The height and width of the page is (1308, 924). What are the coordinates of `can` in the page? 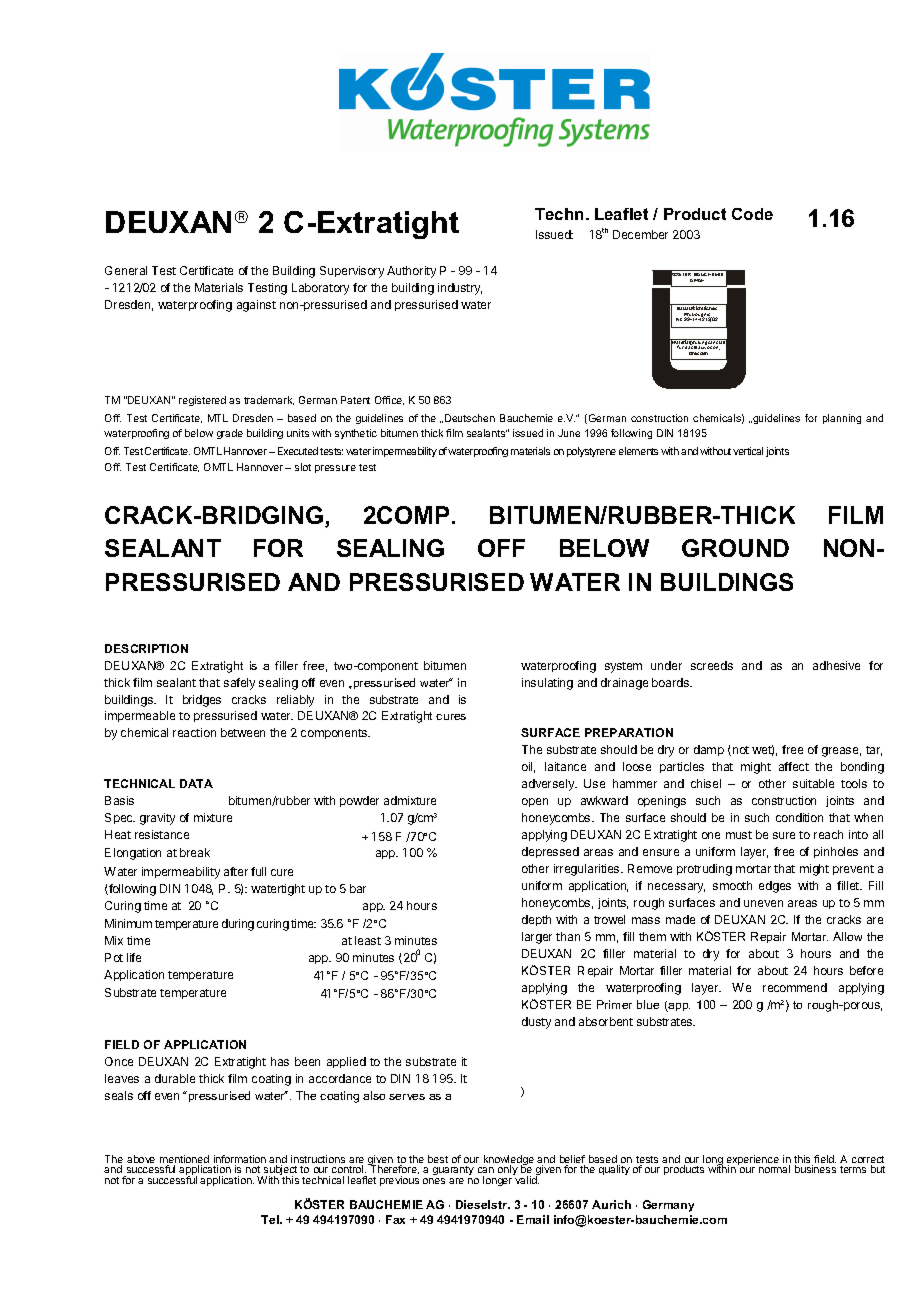 It's located at (486, 1170).
